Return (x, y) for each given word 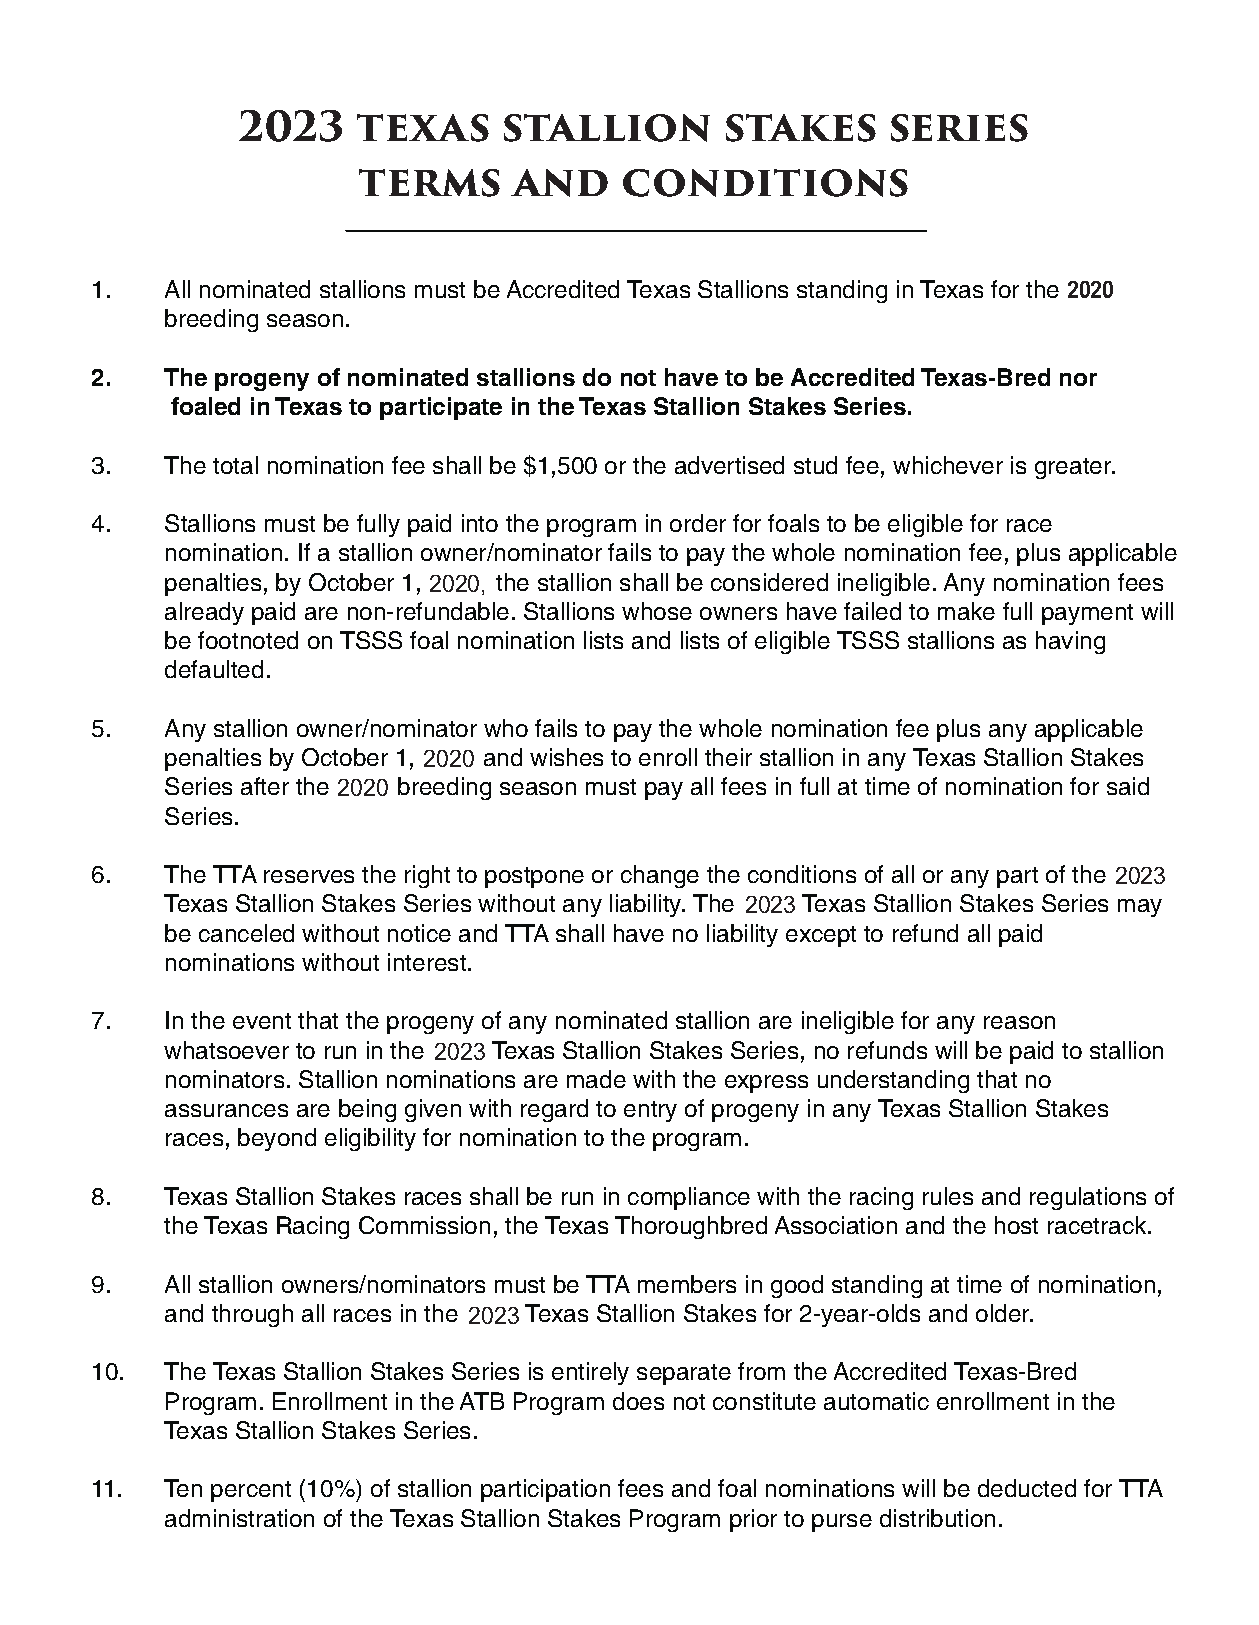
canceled (246, 933)
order (698, 523)
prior (753, 1520)
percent (251, 1491)
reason (1019, 1022)
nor (1078, 379)
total (235, 465)
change (660, 876)
